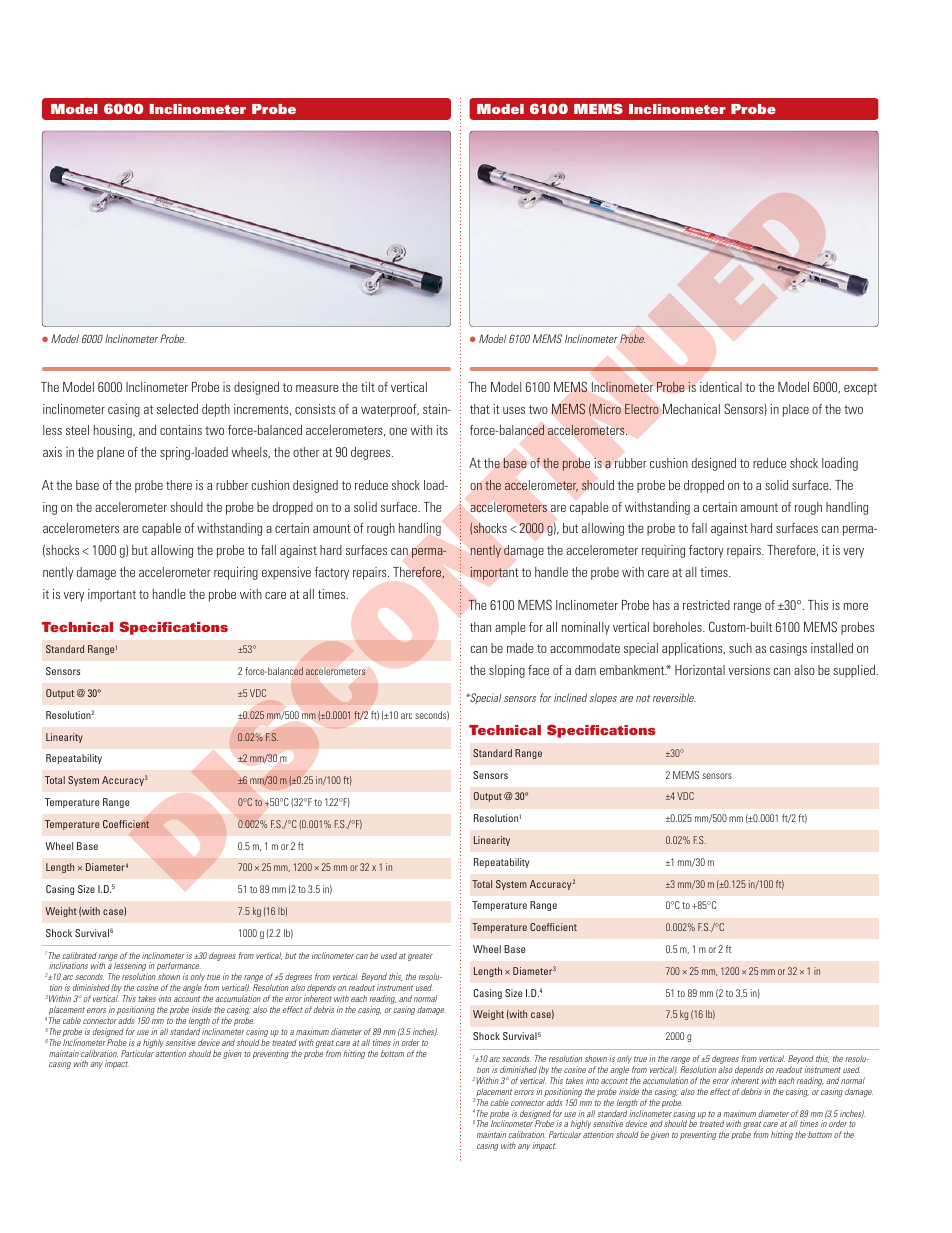 This document has height=1233, width=952. Describe the element at coordinates (570, 697) in the document. I see `inclined` at that location.
